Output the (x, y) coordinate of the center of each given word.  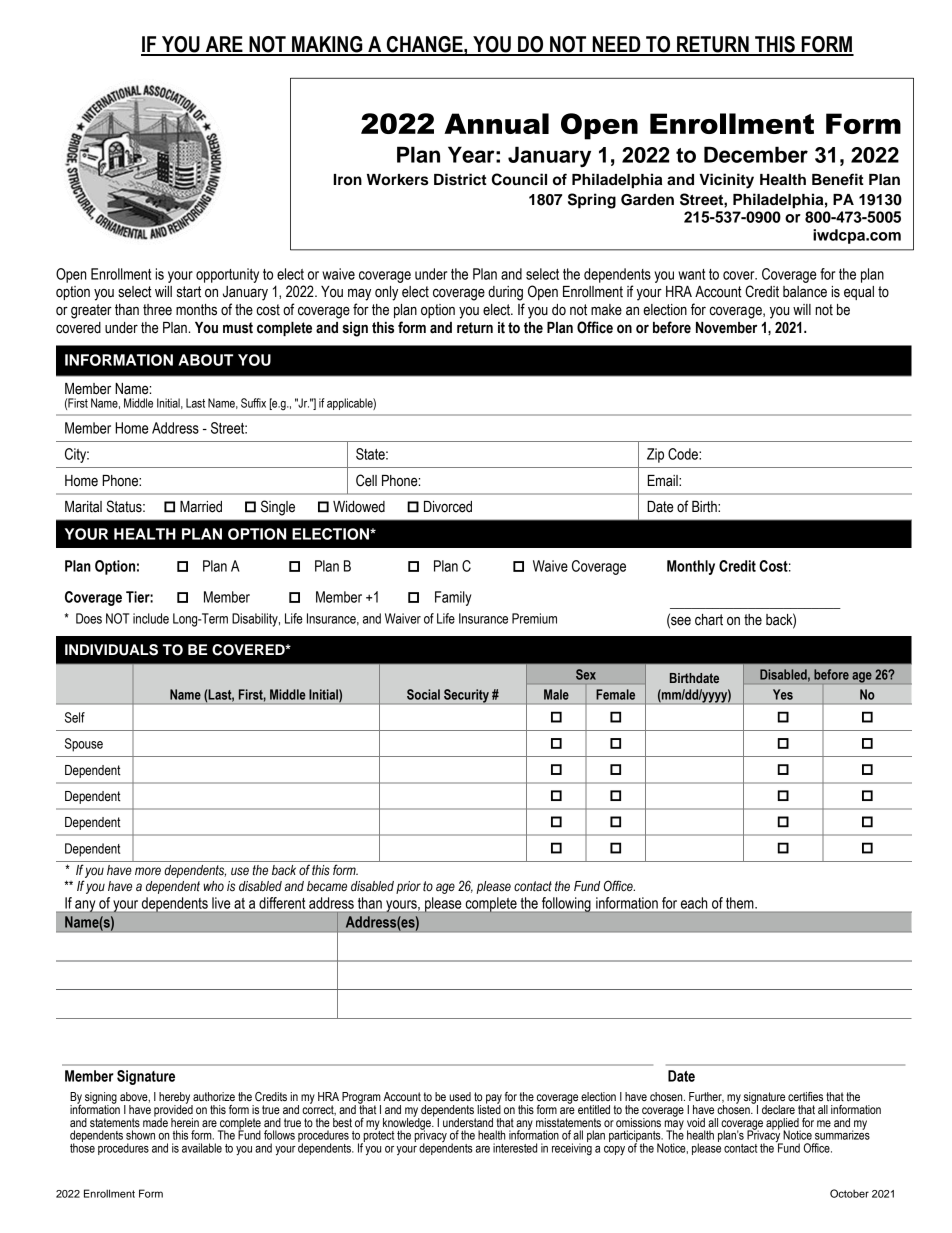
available (202, 1148)
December (756, 154)
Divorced (448, 507)
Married (201, 507)
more (148, 871)
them (741, 903)
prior (408, 887)
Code (684, 454)
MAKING (327, 45)
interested (515, 1148)
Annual (496, 123)
